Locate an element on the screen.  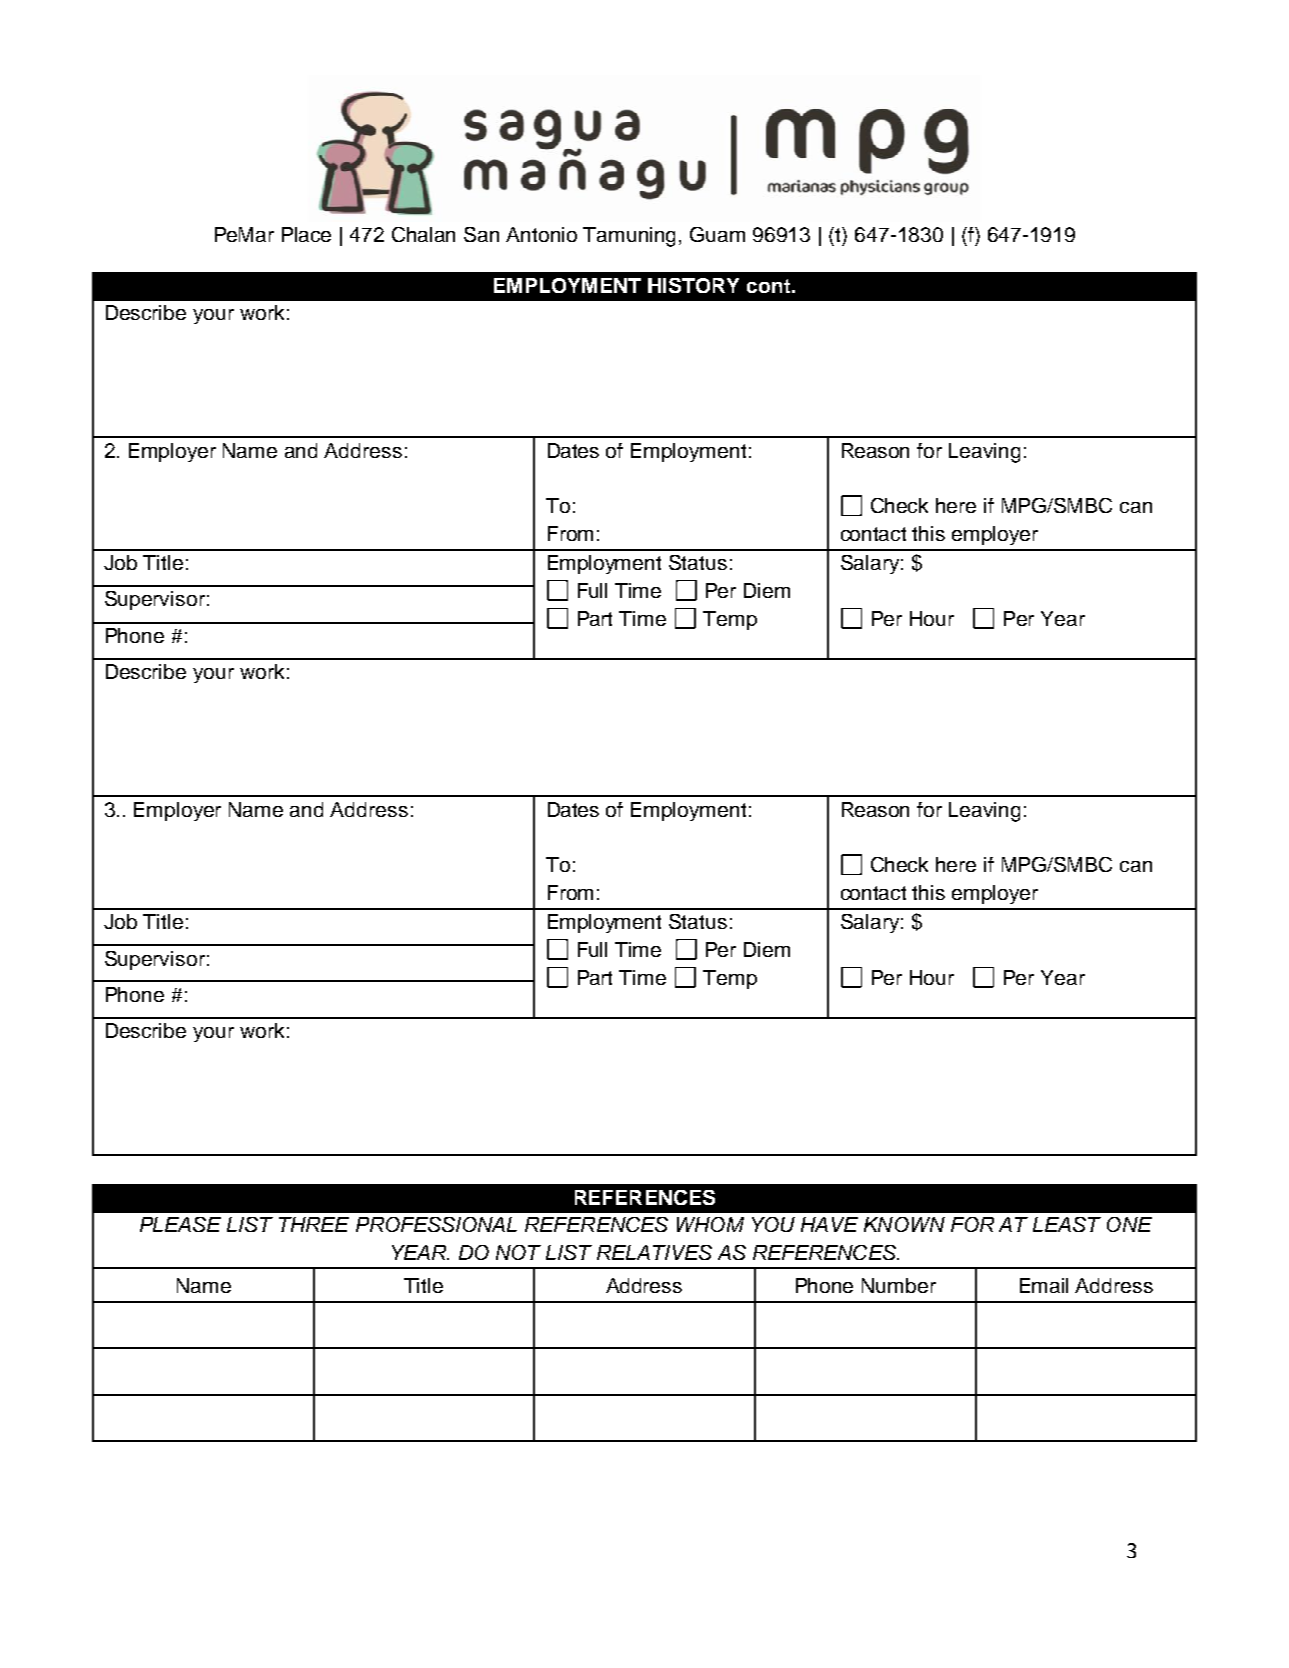
PROFESSIONAL is located at coordinates (436, 1224).
